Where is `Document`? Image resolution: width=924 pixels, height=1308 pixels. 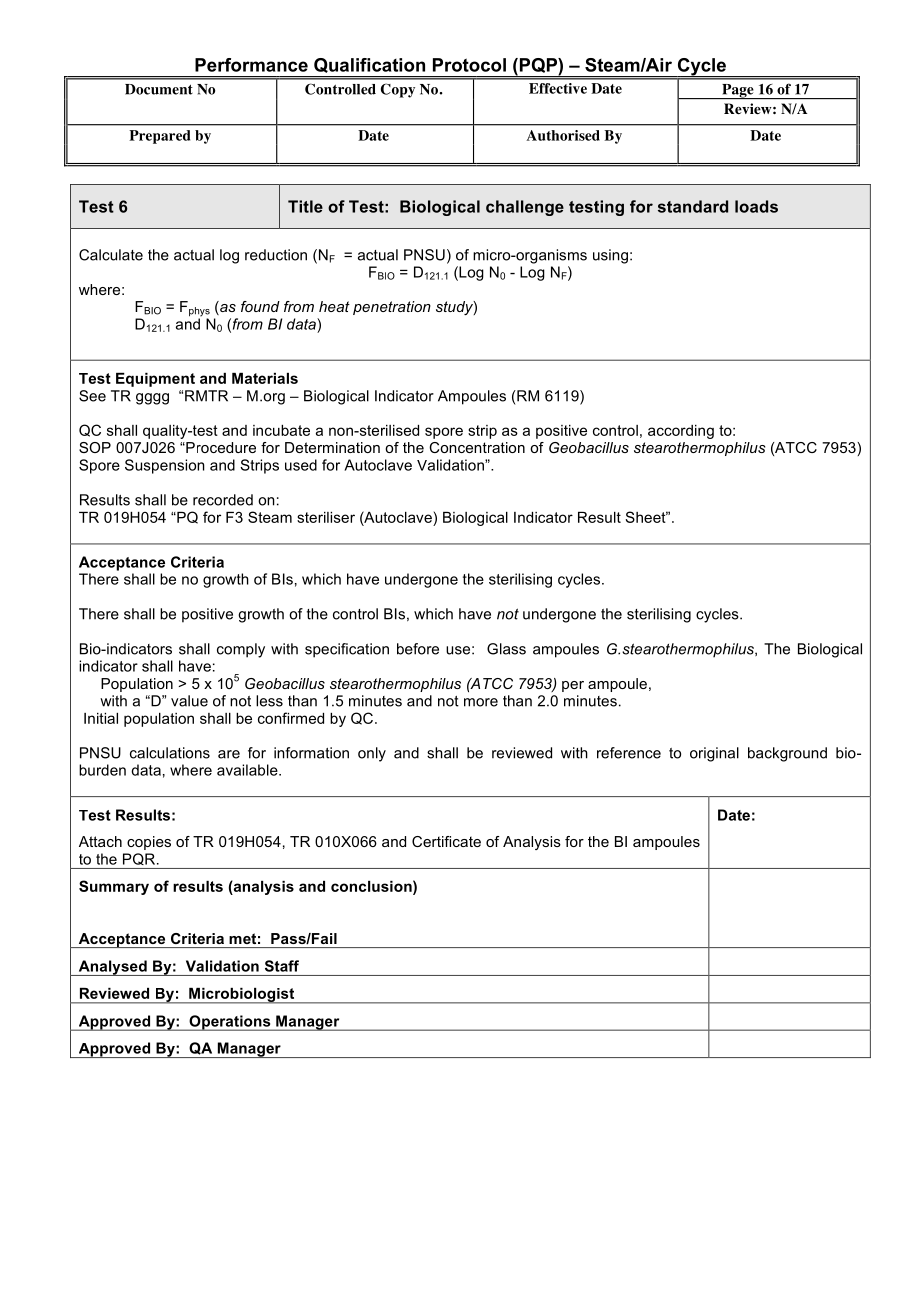 Document is located at coordinates (159, 89).
